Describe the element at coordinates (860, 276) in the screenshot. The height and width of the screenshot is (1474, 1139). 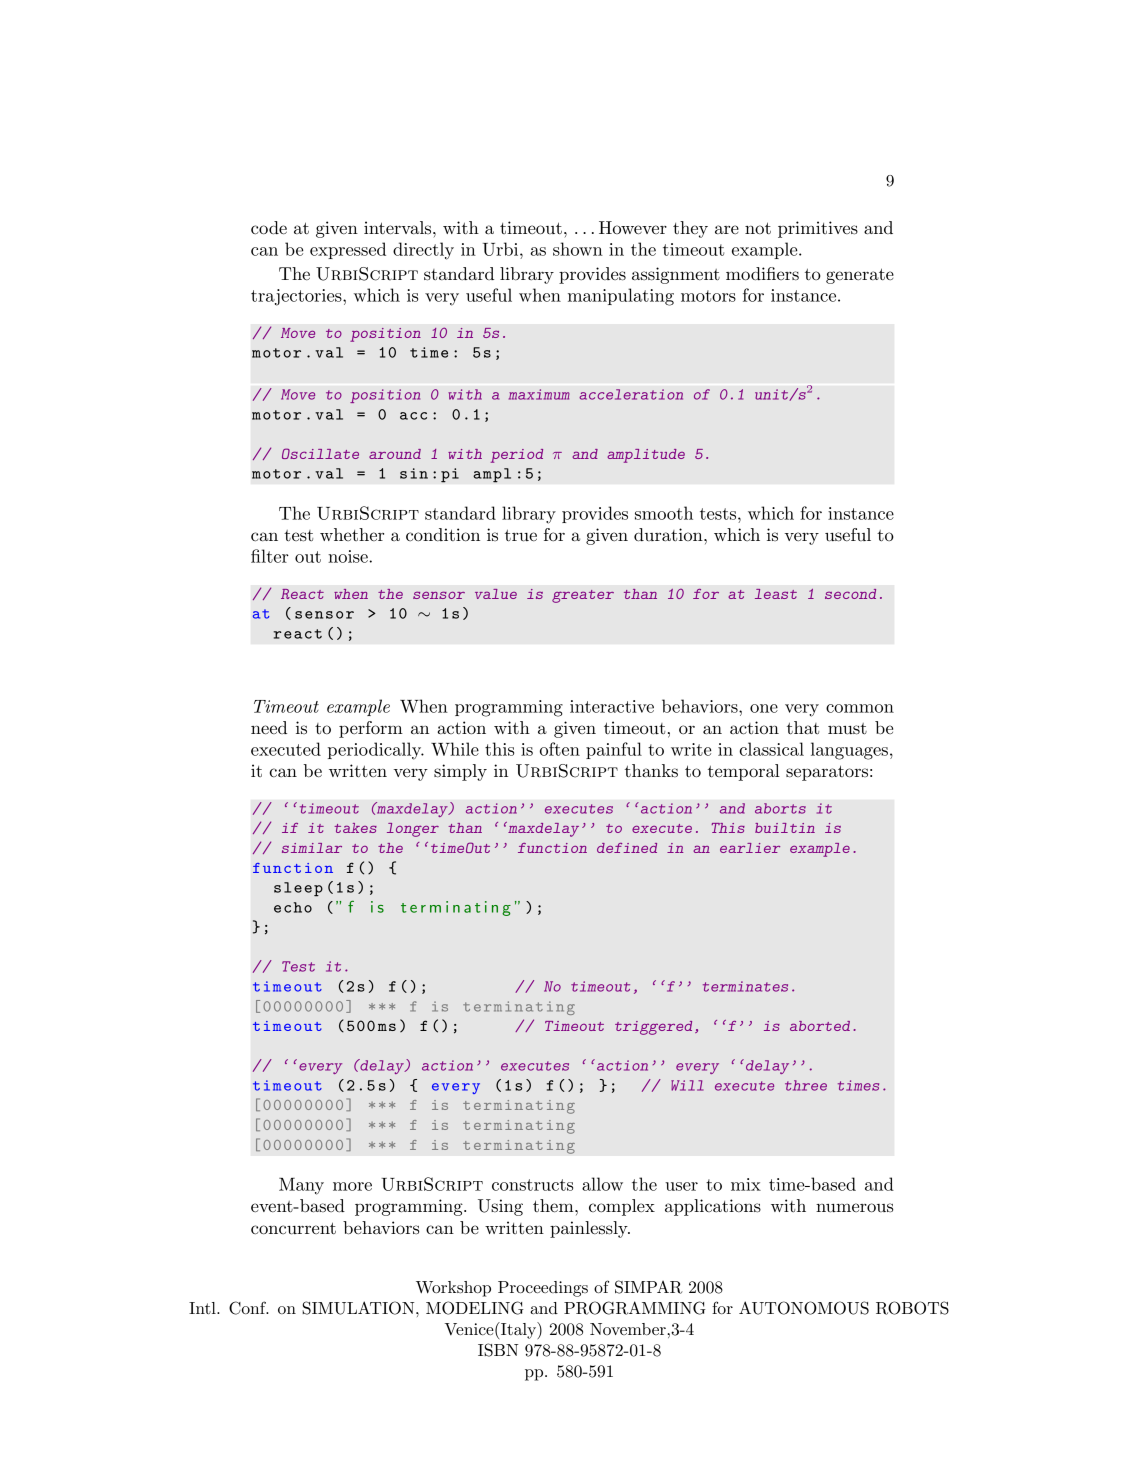
I see `generate` at that location.
